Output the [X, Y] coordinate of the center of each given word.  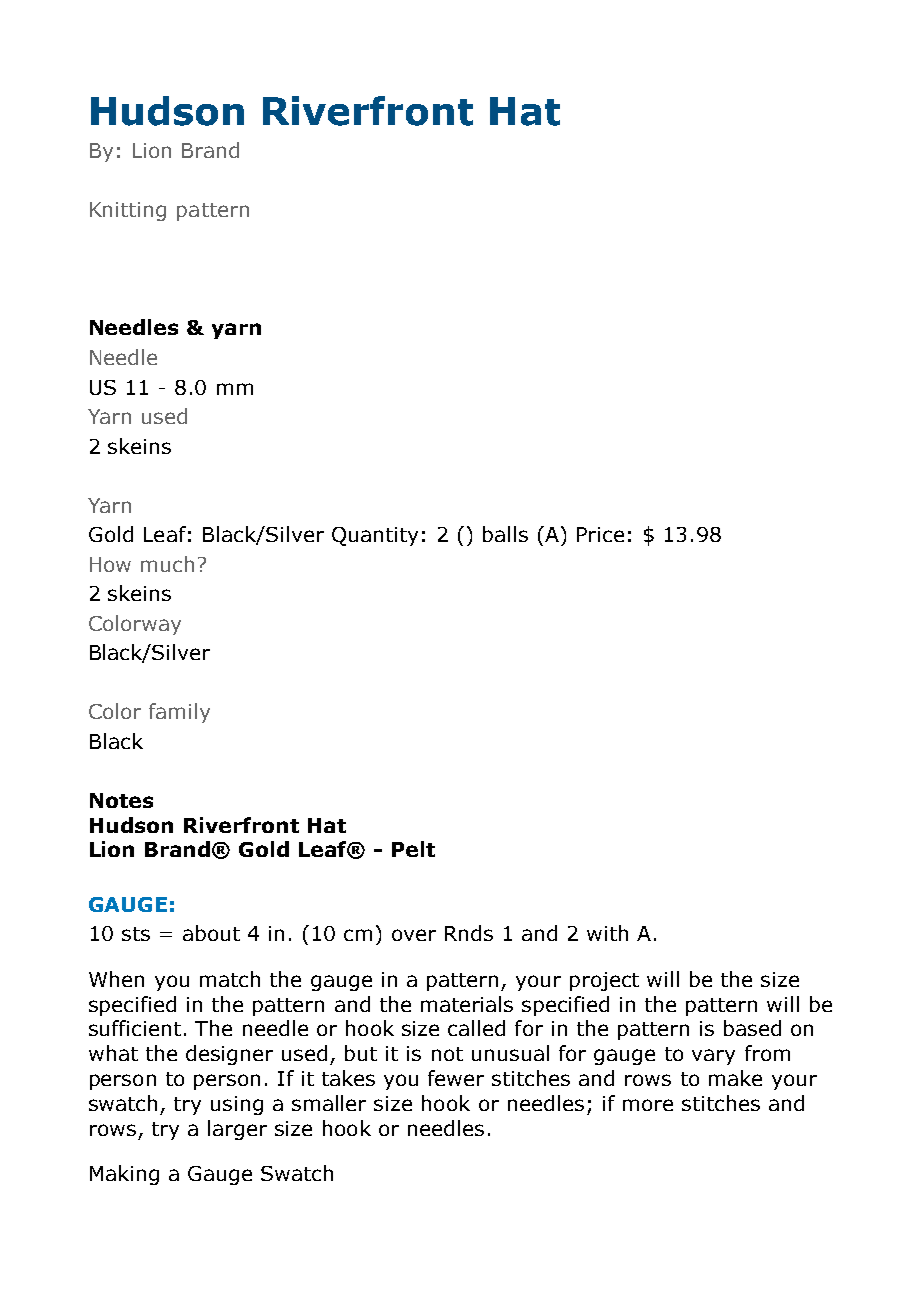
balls [505, 534]
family [179, 713]
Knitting [128, 211]
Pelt [413, 849]
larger [237, 1130]
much [167, 564]
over [414, 935]
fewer [456, 1078]
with [607, 933]
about [211, 933]
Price [600, 534]
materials [467, 1004]
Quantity [375, 536]
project [604, 981]
